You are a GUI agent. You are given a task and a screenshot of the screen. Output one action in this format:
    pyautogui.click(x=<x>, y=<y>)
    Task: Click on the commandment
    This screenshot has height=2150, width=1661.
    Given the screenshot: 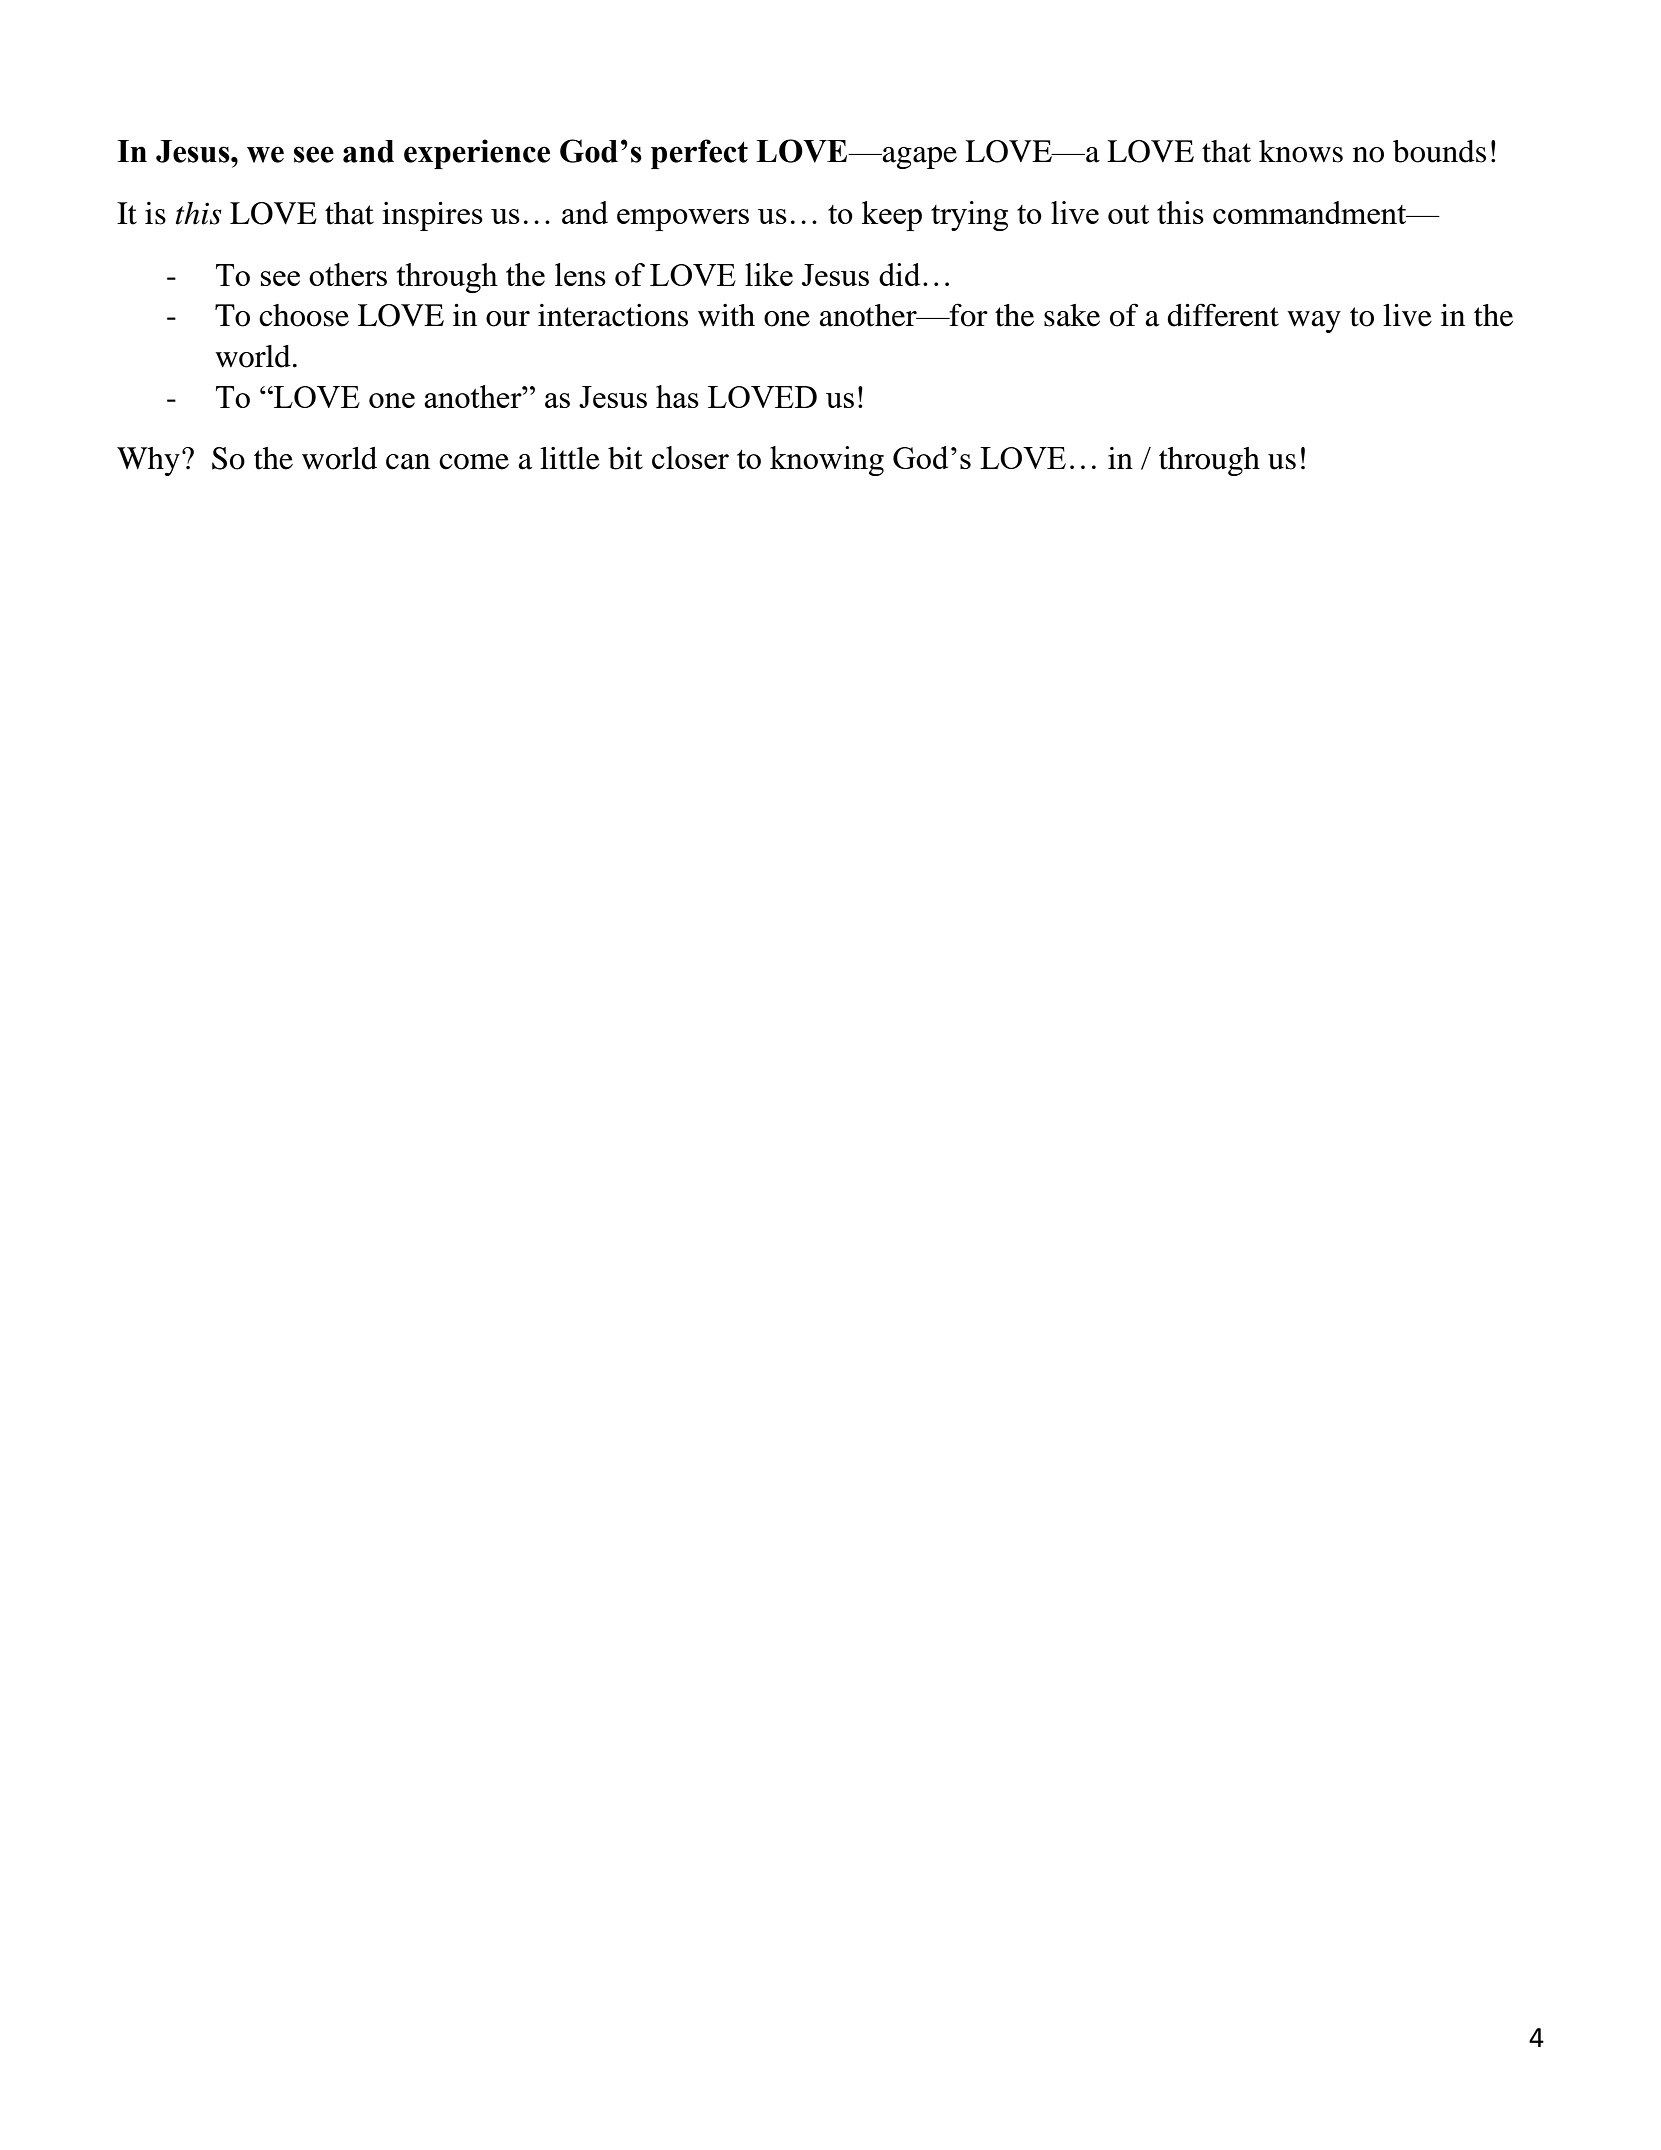 What is the action you would take?
    pyautogui.click(x=1311, y=212)
